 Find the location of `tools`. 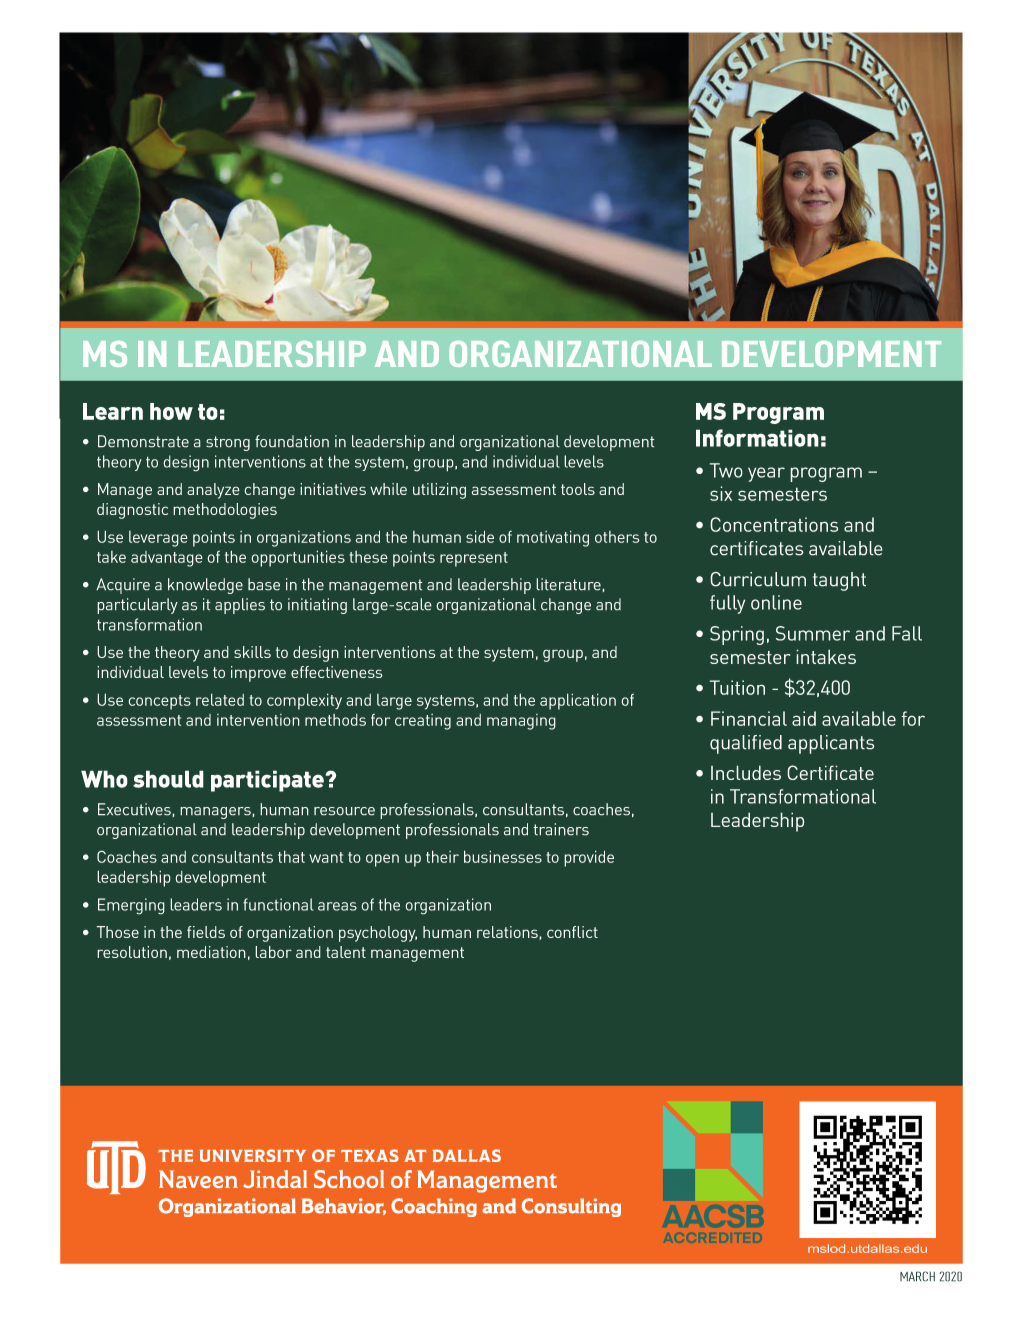

tools is located at coordinates (578, 489).
